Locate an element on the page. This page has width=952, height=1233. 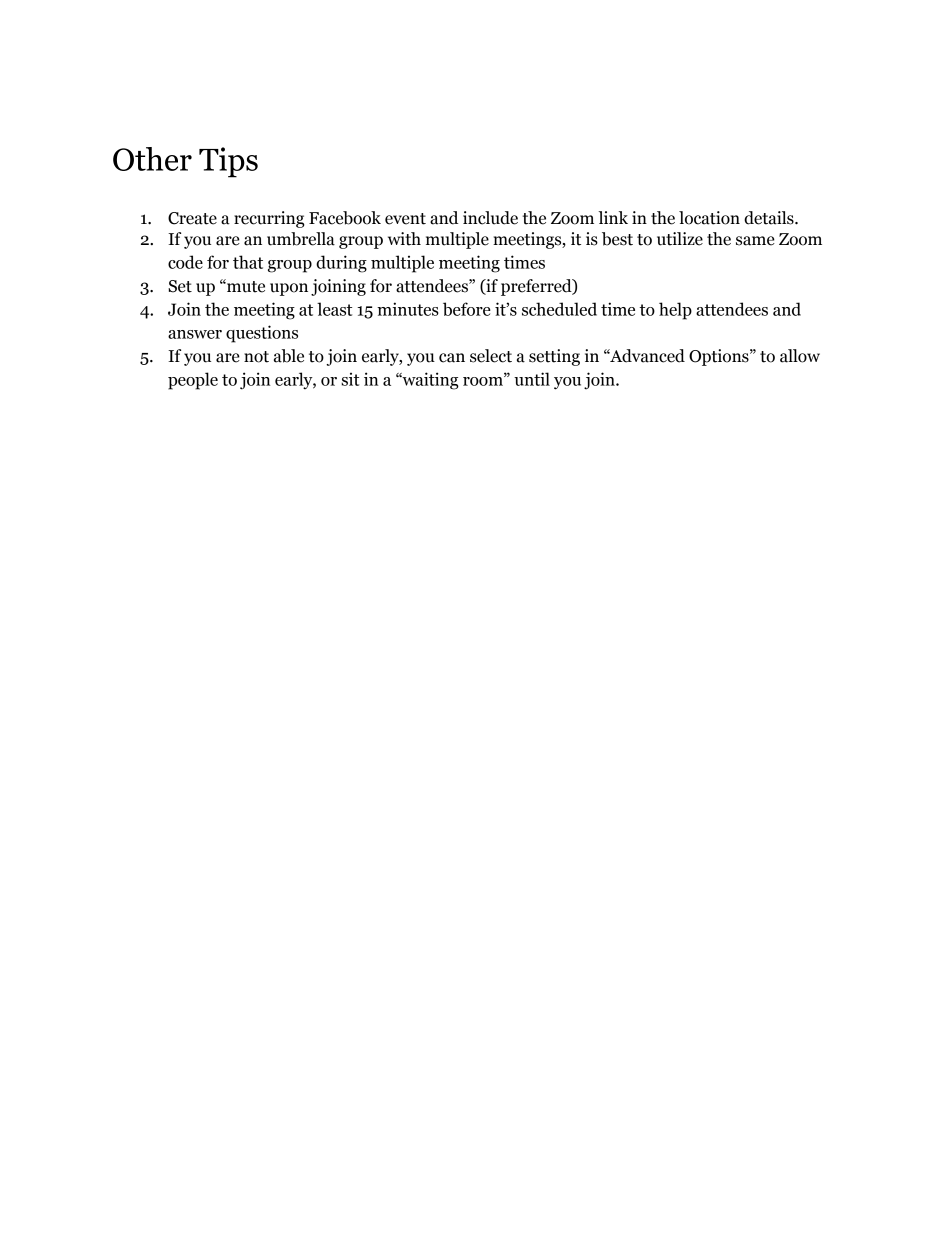
before is located at coordinates (467, 309).
